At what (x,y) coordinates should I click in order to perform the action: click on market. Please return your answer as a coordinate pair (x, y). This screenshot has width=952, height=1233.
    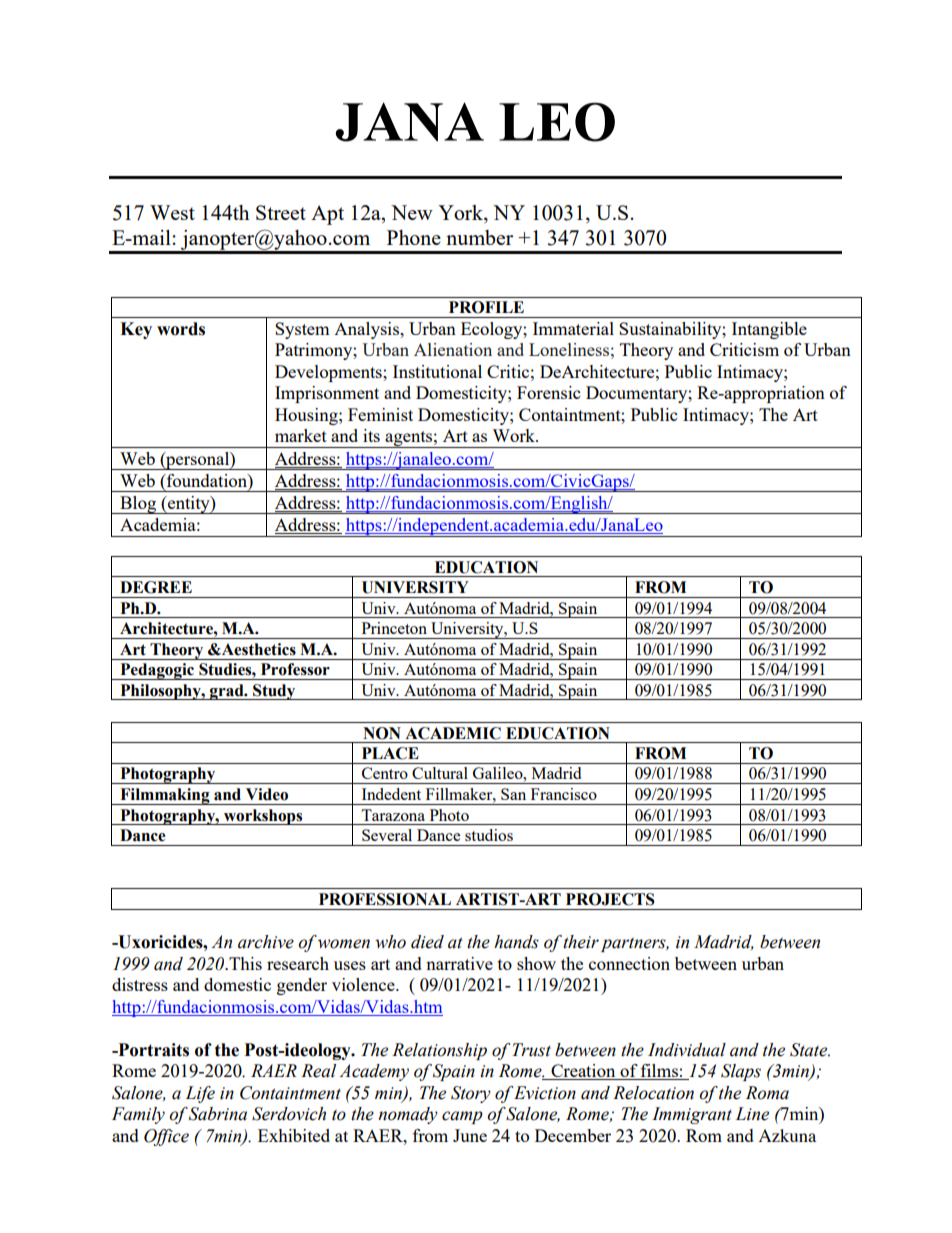
    Looking at the image, I should click on (301, 435).
